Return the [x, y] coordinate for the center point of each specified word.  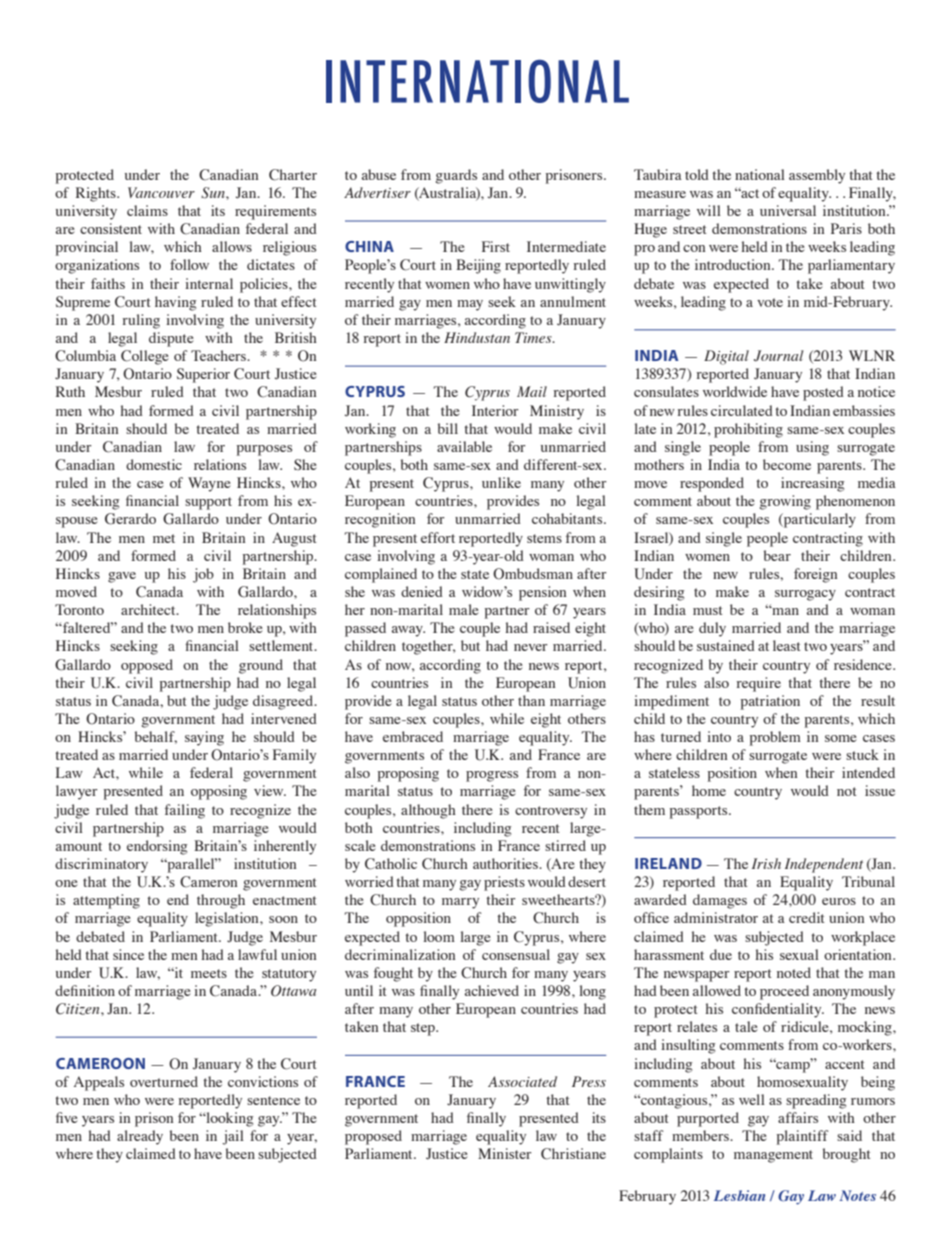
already [140, 1137]
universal [788, 210]
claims [147, 210]
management [773, 1156]
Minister [505, 1153]
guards [456, 176]
